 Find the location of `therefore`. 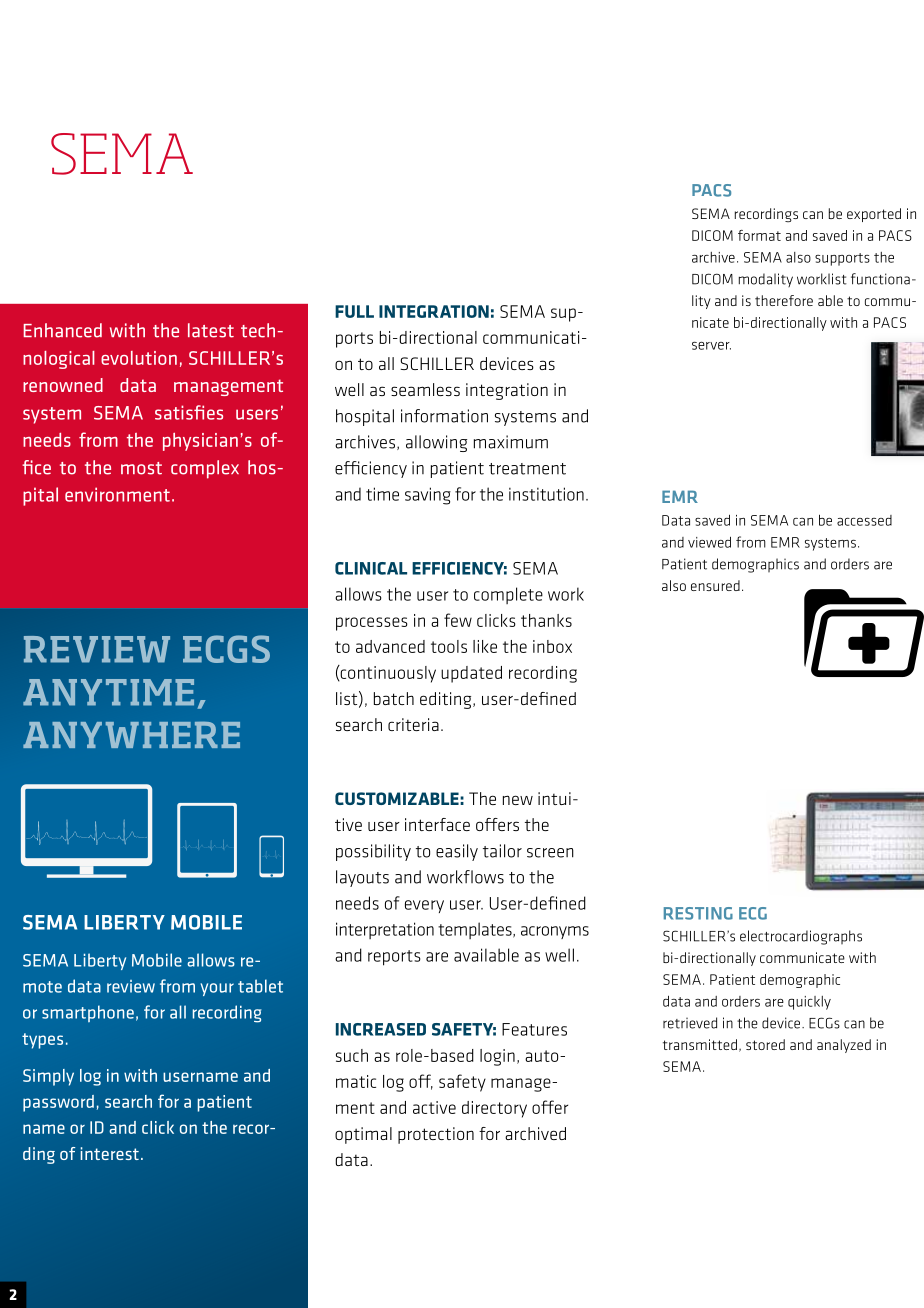

therefore is located at coordinates (784, 300).
